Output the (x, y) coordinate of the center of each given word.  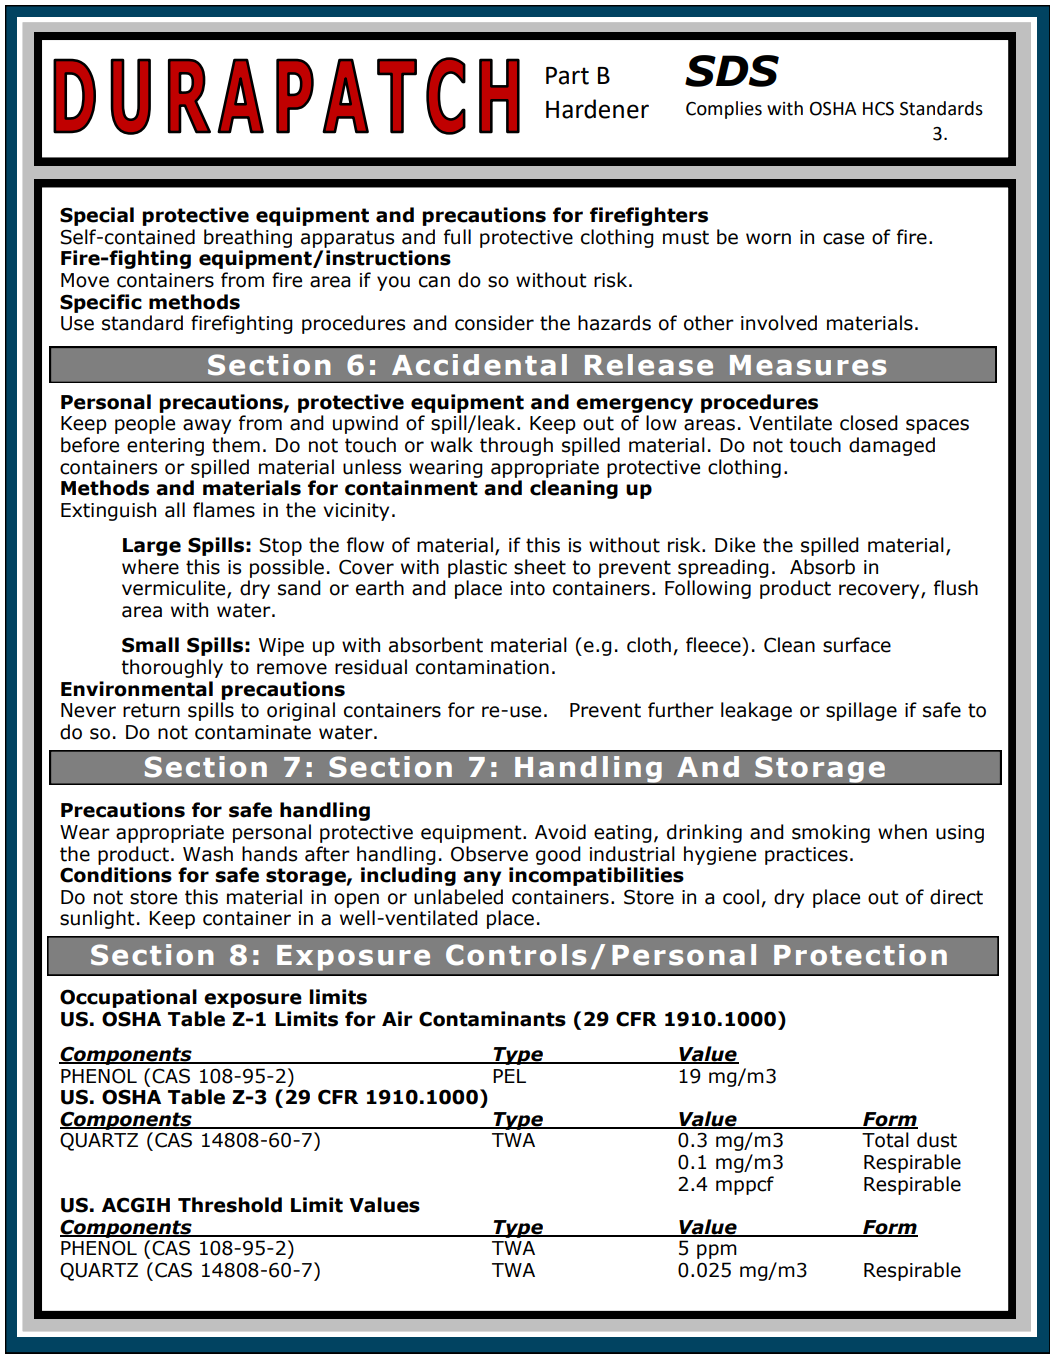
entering (165, 447)
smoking (831, 833)
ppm (717, 1251)
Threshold (230, 1205)
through (516, 446)
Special (97, 216)
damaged (892, 446)
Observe (489, 854)
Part (567, 76)
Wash (208, 854)
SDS (732, 71)
